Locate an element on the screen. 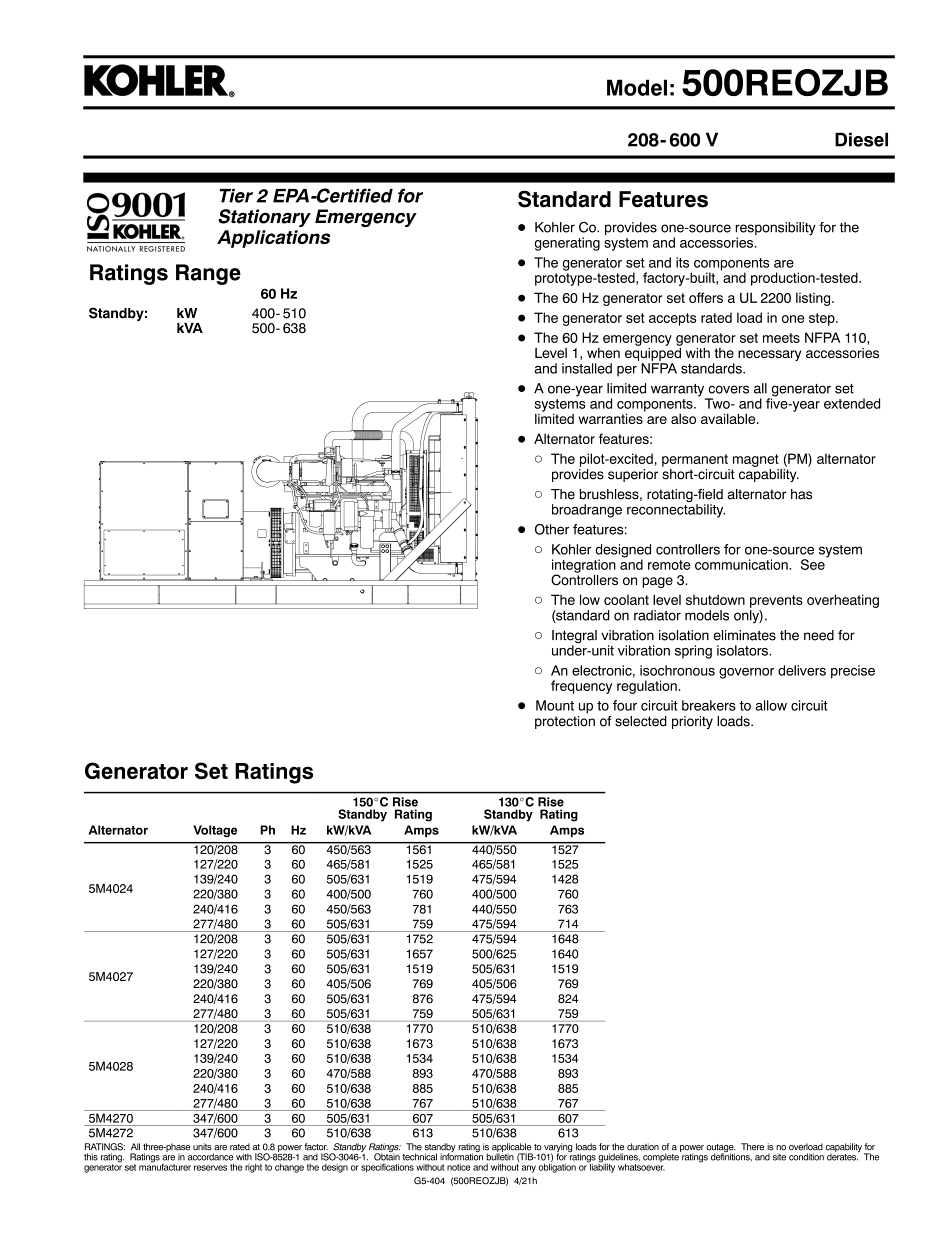 This screenshot has height=1233, width=952. Stationary is located at coordinates (264, 218).
